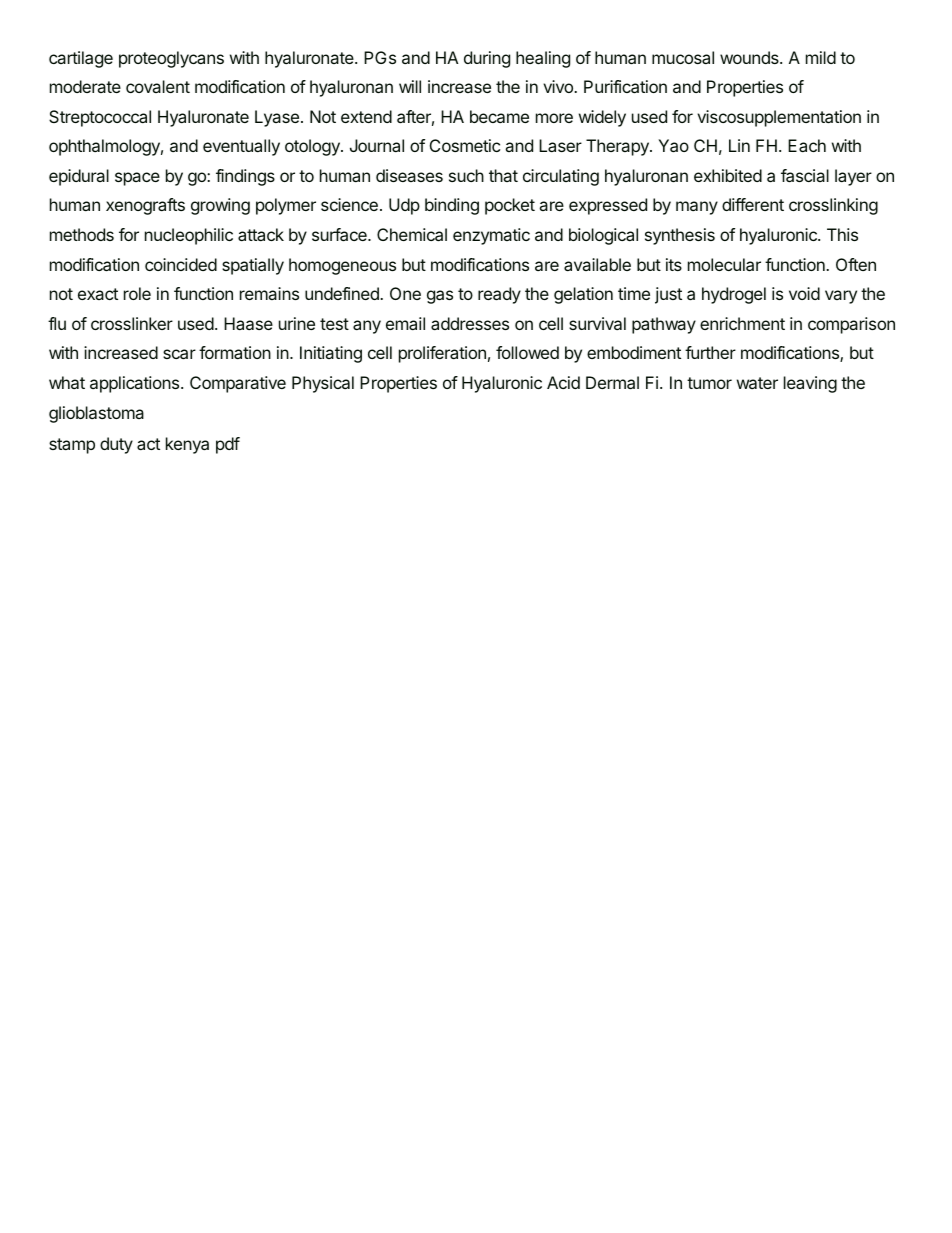 This page has height=1233, width=952. Describe the element at coordinates (442, 354) in the page. I see `proliferation` at that location.
